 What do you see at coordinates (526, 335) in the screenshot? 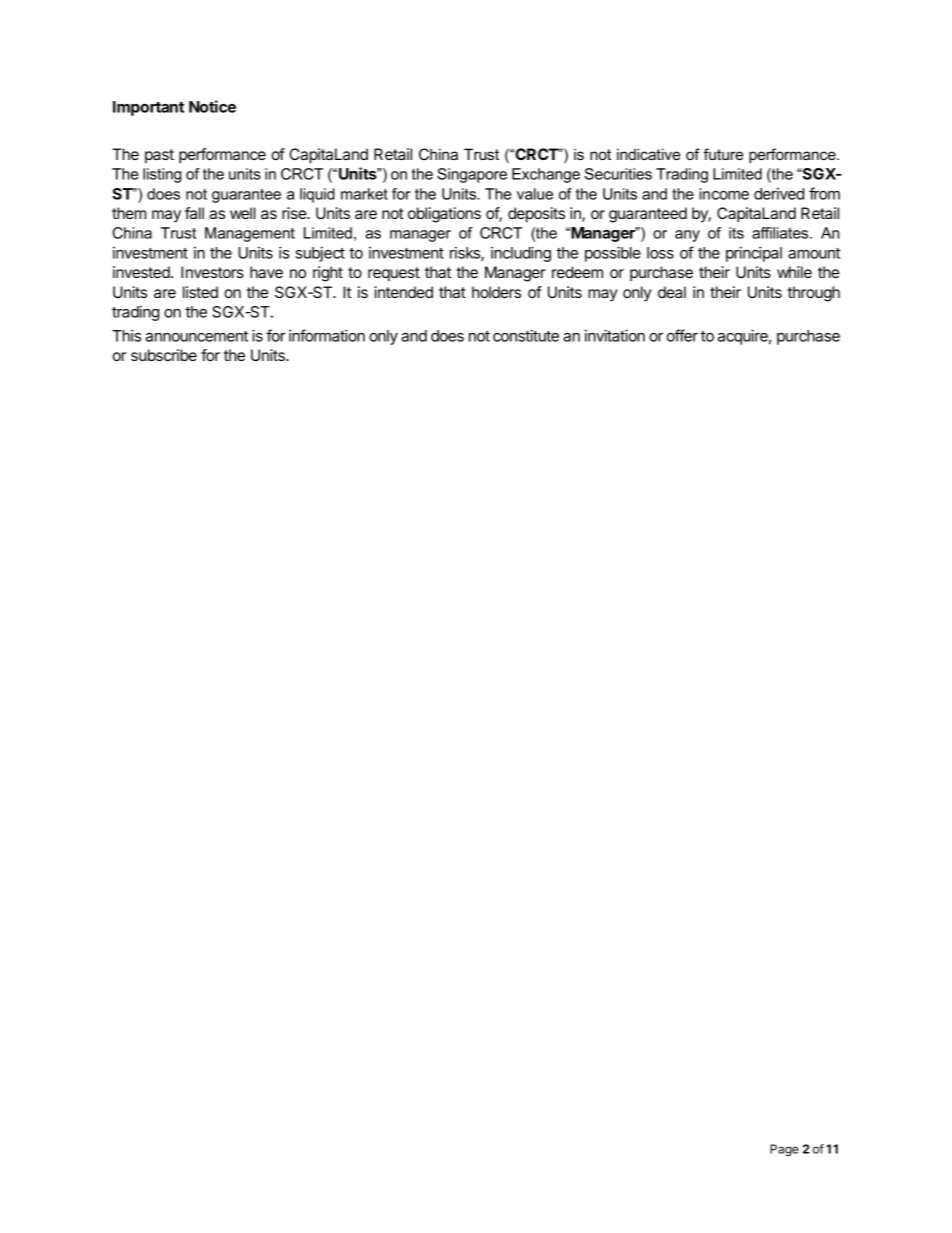
I see `constitute` at bounding box center [526, 335].
